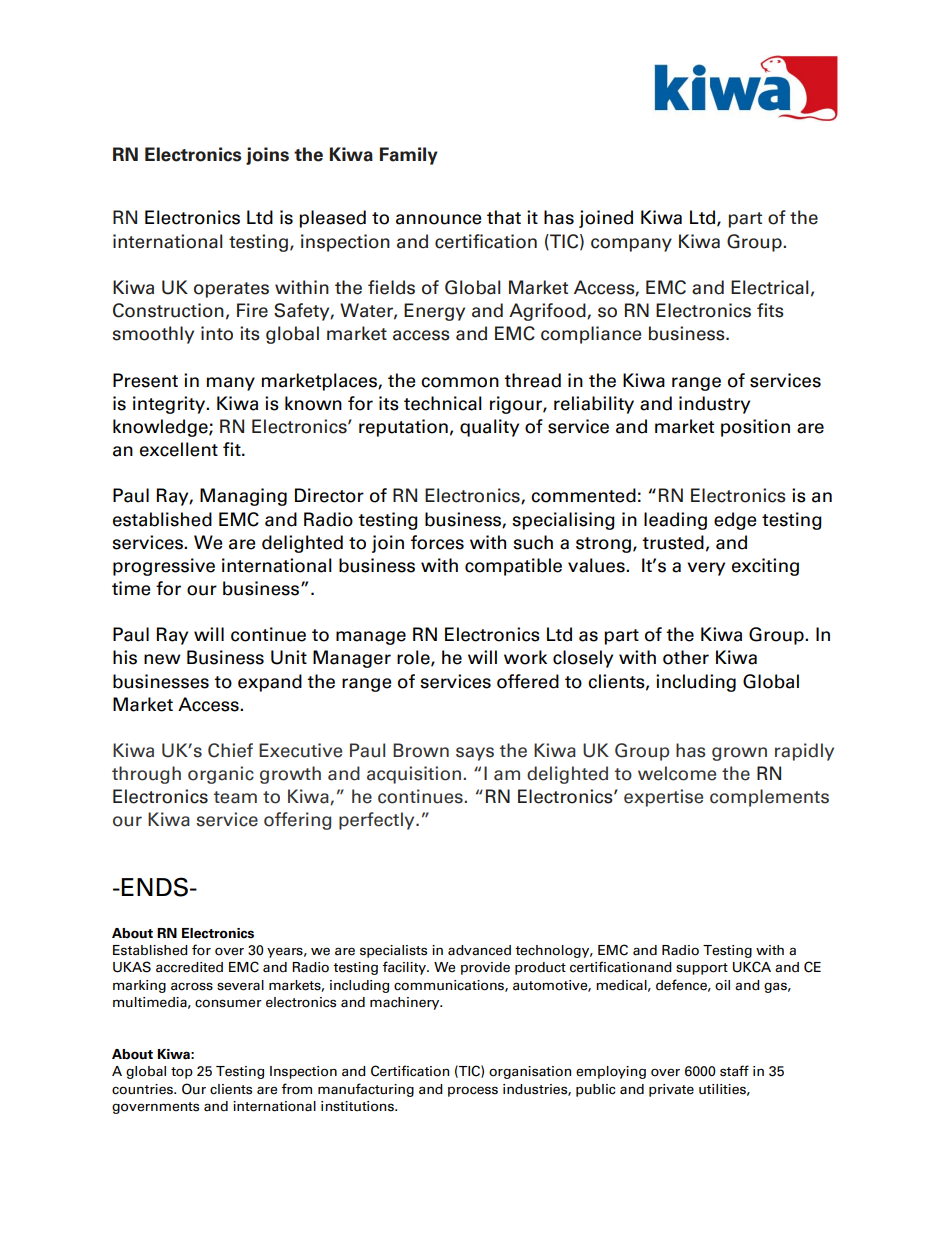  I want to click on work, so click(525, 657).
